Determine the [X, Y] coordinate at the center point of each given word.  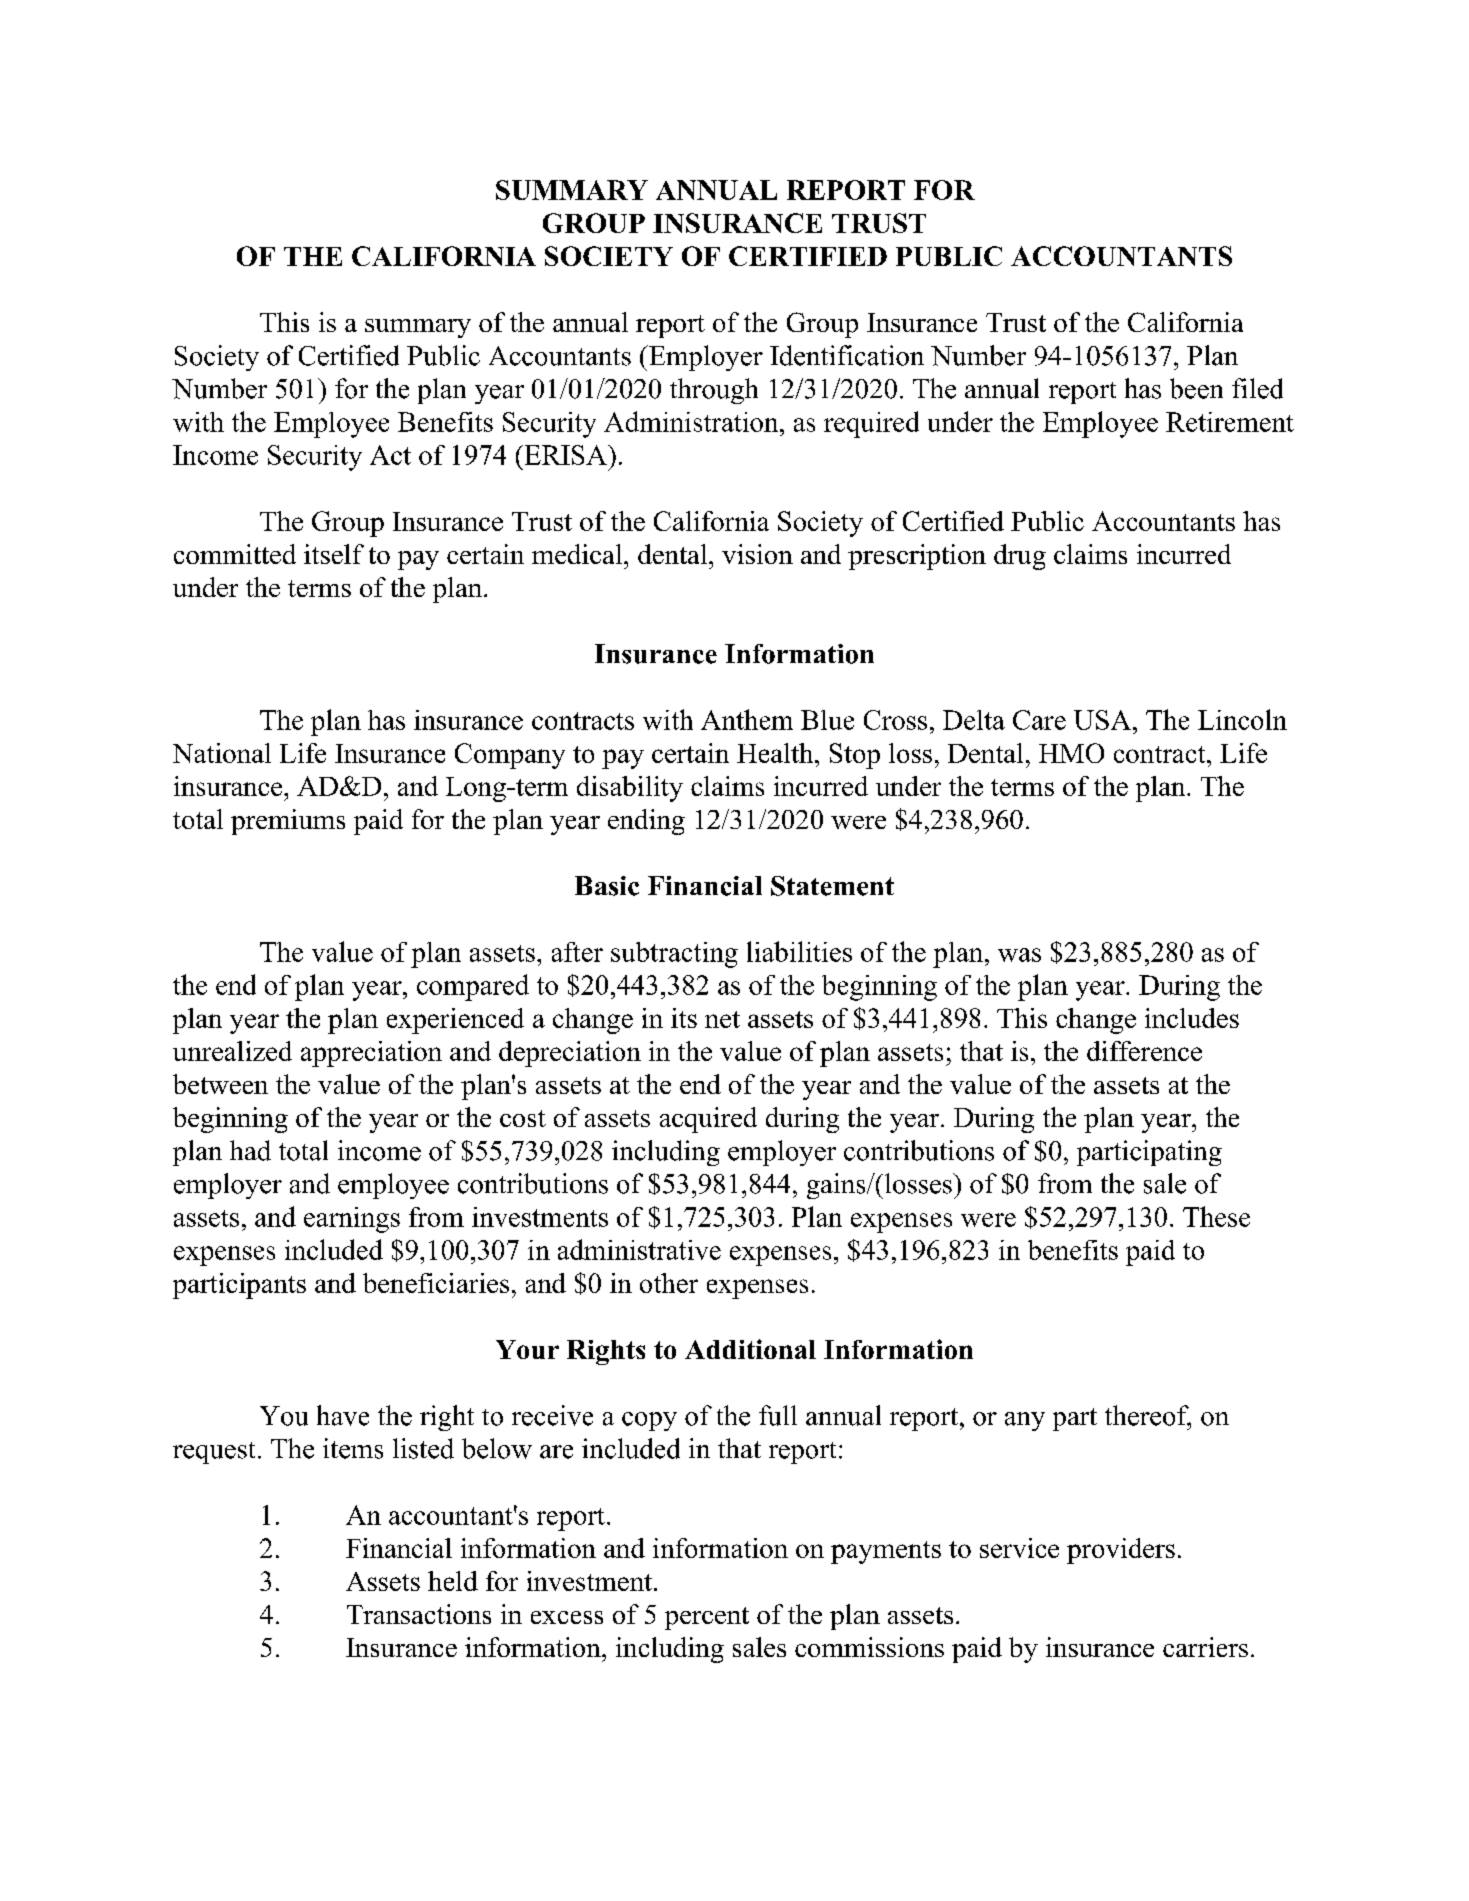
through [714, 391]
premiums [288, 822]
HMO [1071, 753]
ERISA [565, 455]
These [1216, 1216]
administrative [639, 1249]
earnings [352, 1220]
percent [707, 1618]
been [1196, 388]
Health [776, 753]
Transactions [419, 1614]
